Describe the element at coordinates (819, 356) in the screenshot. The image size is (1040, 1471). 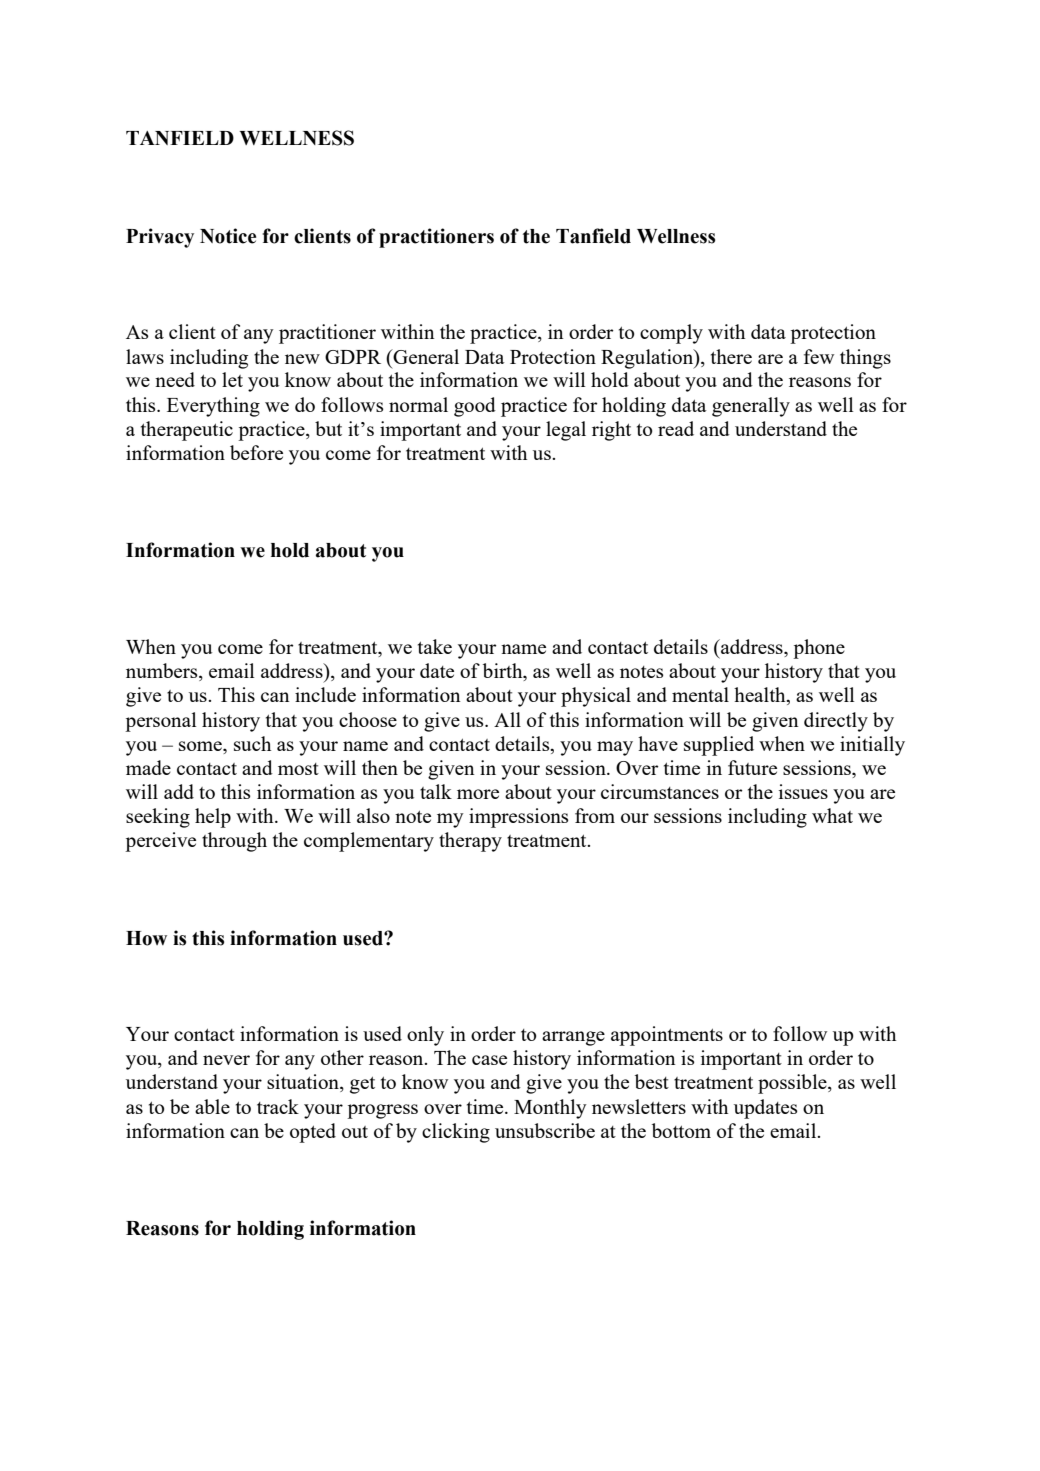
I see `few` at that location.
